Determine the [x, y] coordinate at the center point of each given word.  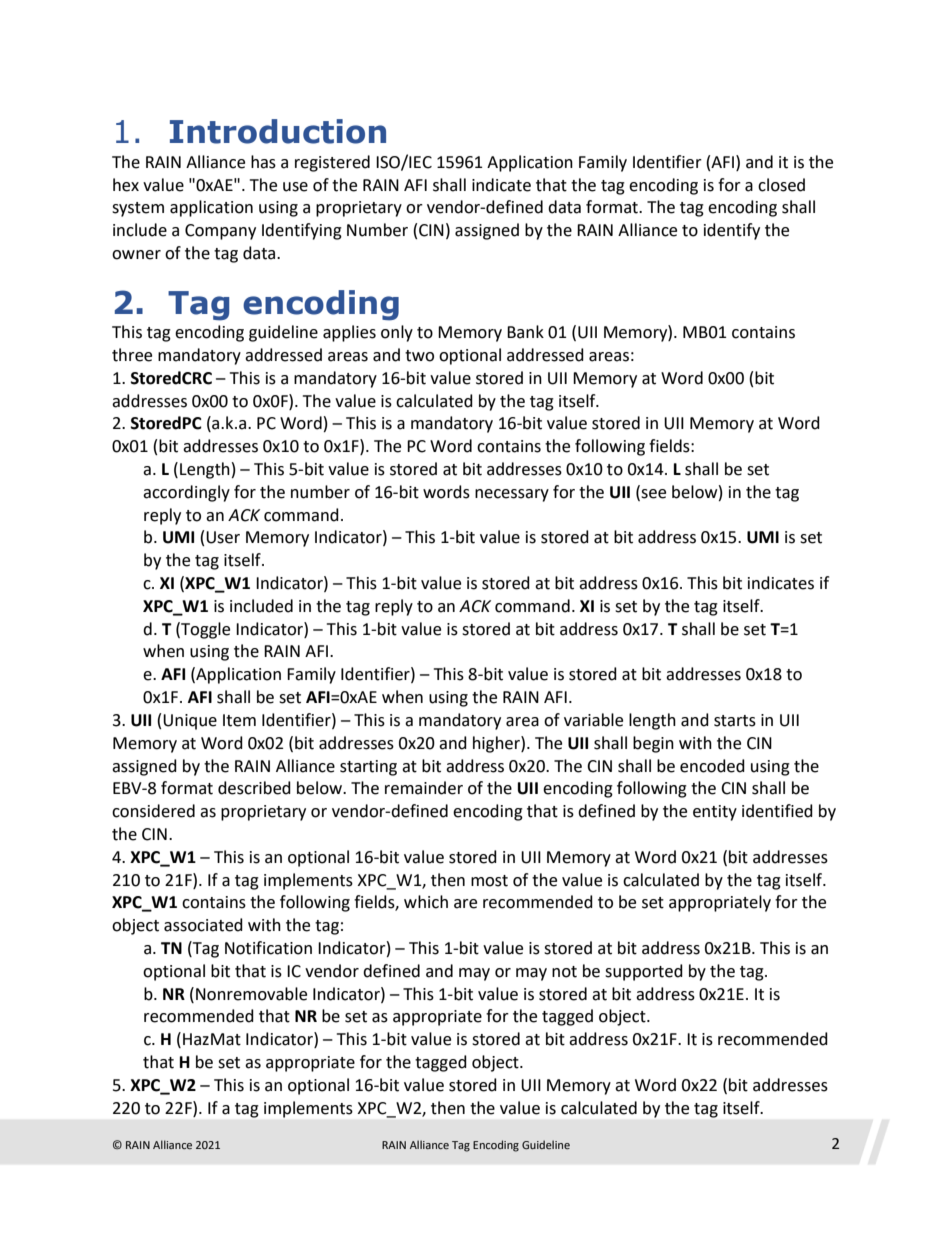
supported [644, 972]
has [263, 162]
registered [332, 163]
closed [781, 185]
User [223, 537]
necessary [512, 495]
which [426, 902]
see [652, 495]
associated [203, 925]
